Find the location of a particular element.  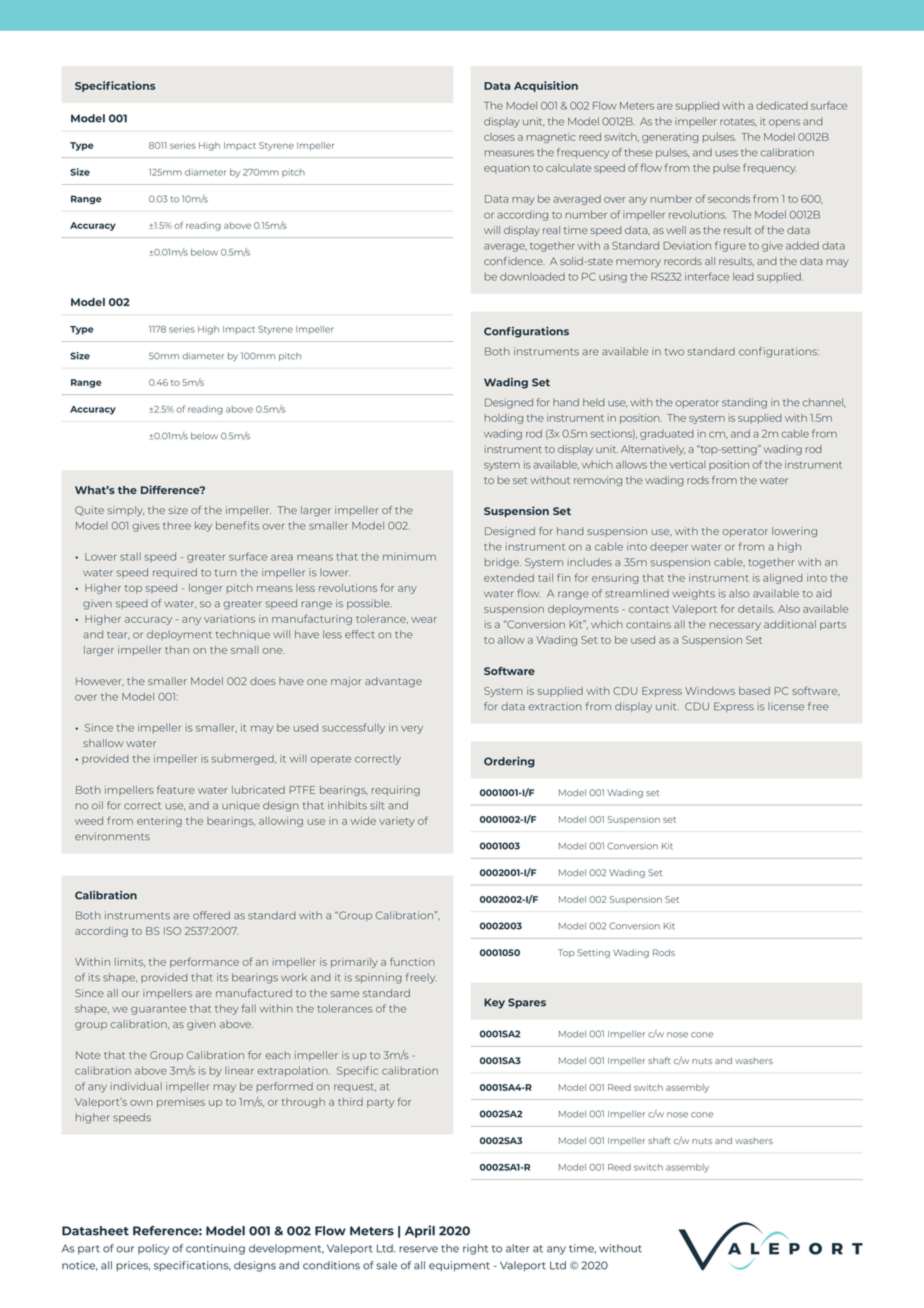

right is located at coordinates (475, 1249).
